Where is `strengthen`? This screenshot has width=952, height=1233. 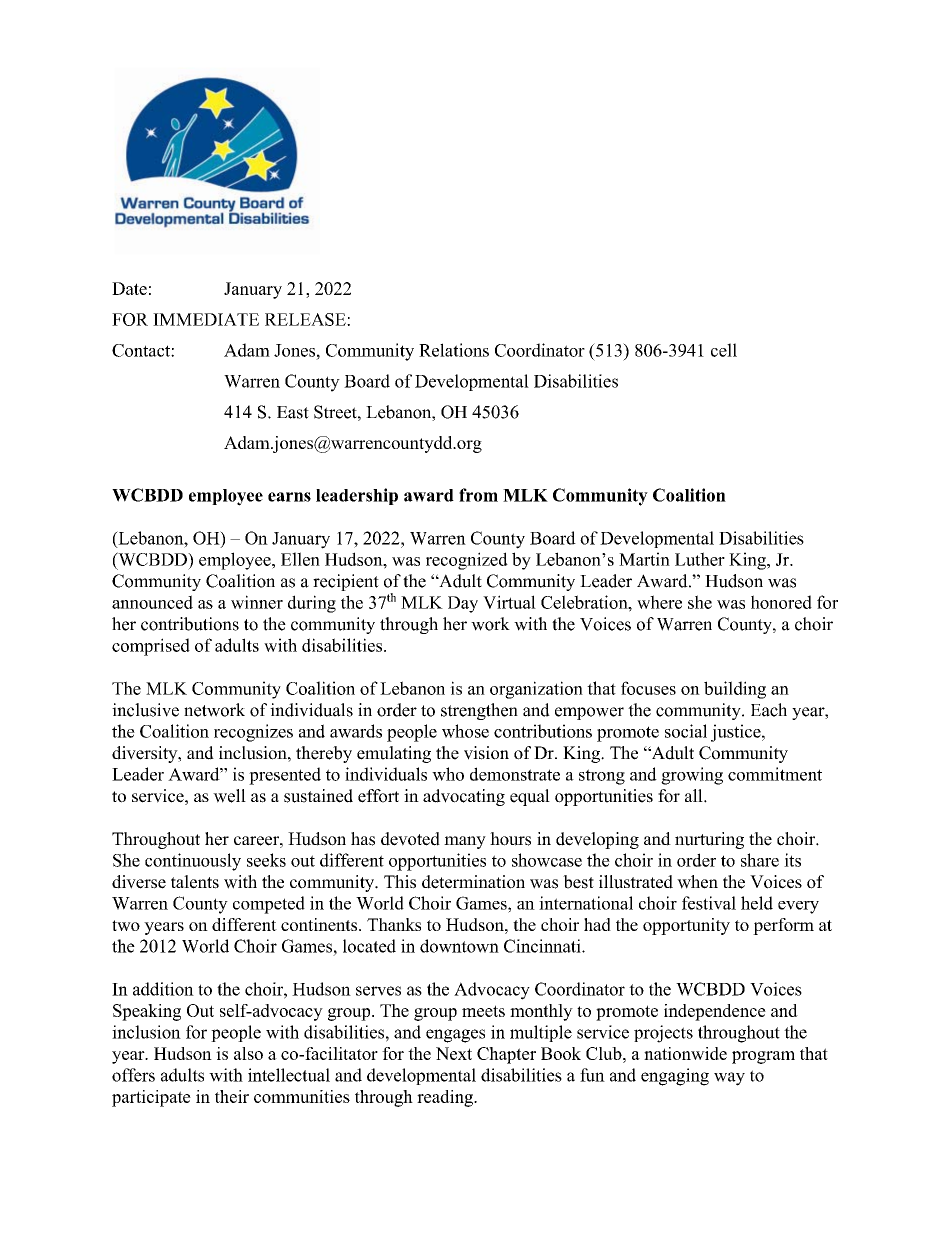 strengthen is located at coordinates (479, 711).
